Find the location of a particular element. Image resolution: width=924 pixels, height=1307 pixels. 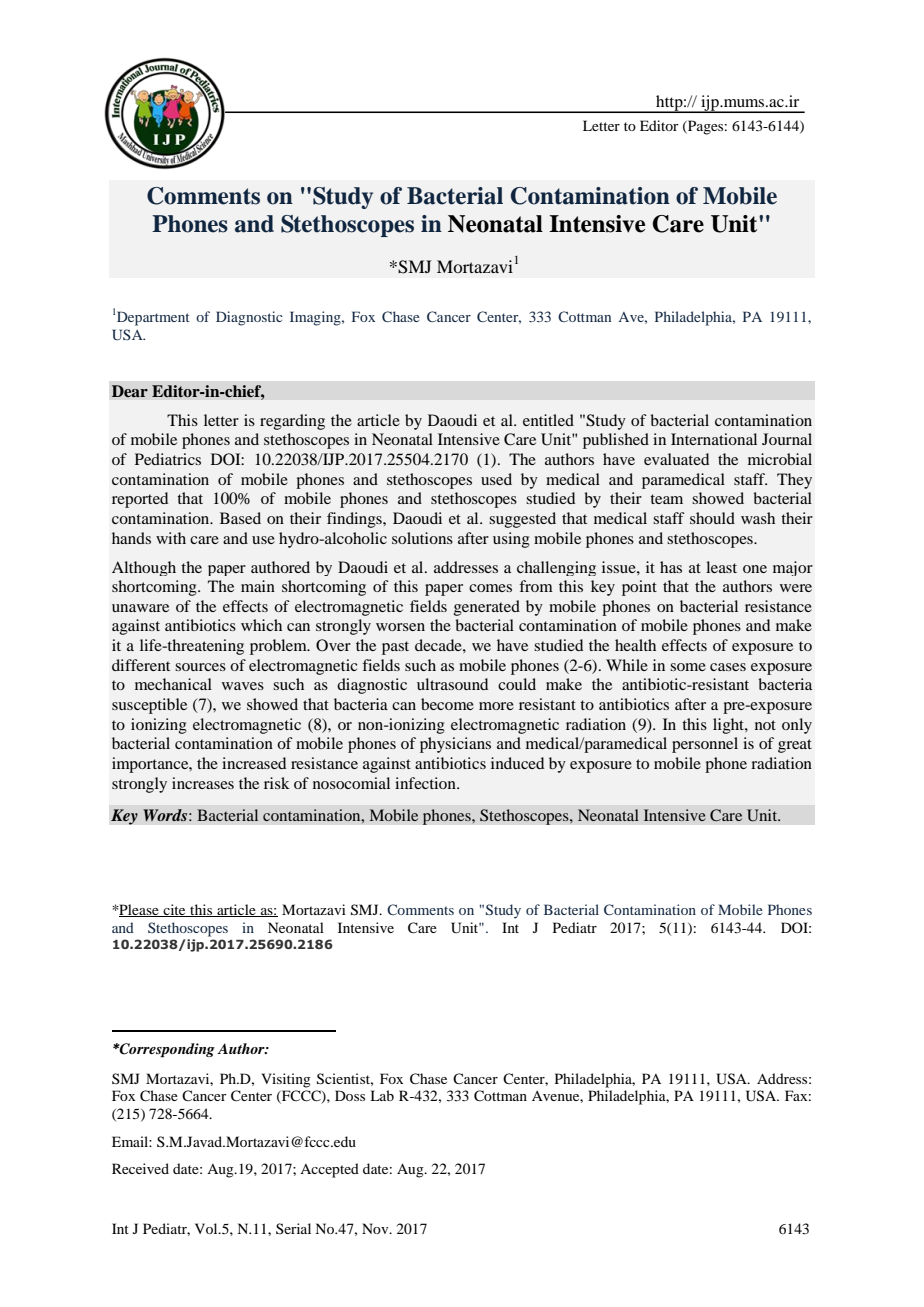

sources is located at coordinates (200, 667).
